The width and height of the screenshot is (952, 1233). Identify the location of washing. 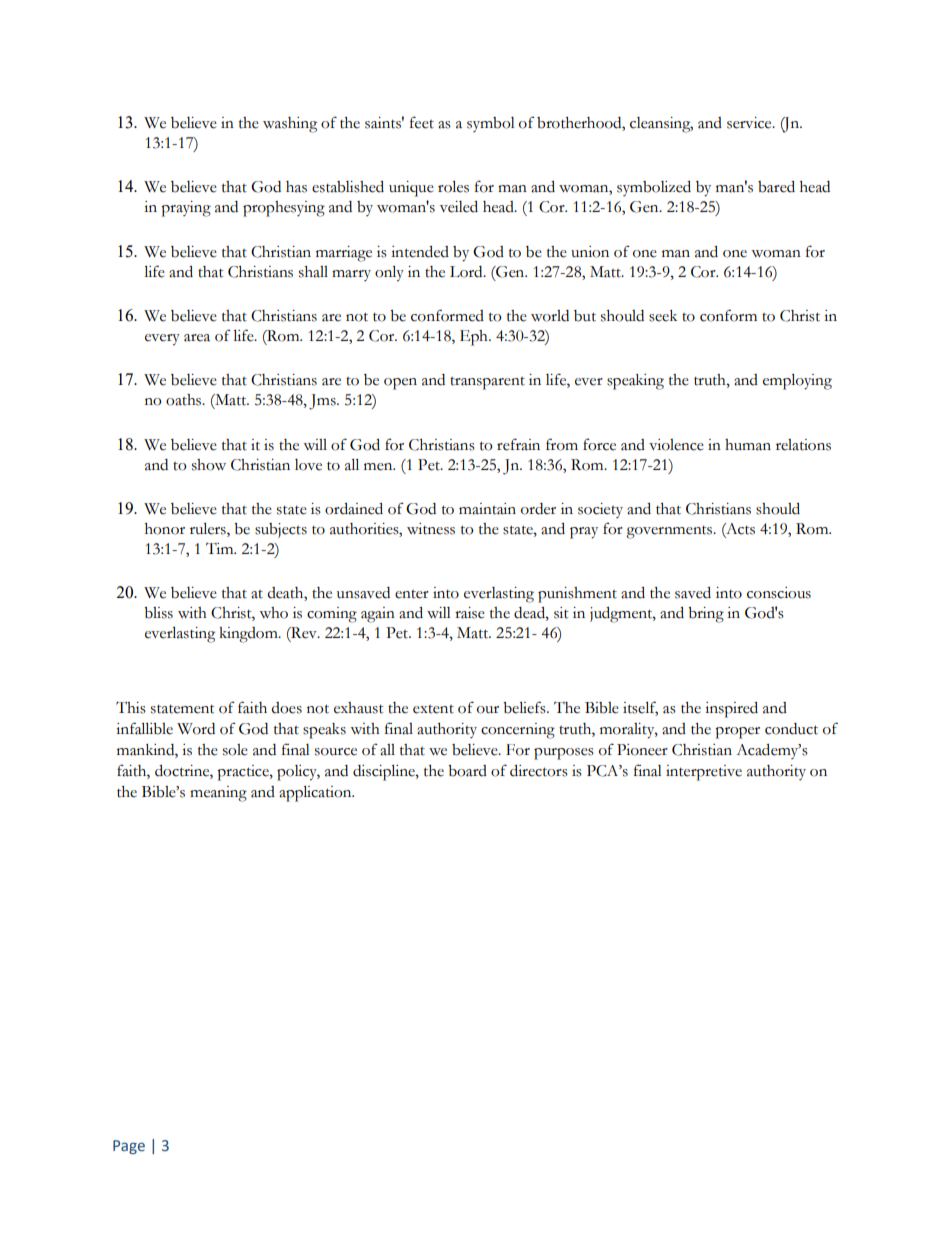
(290, 125).
